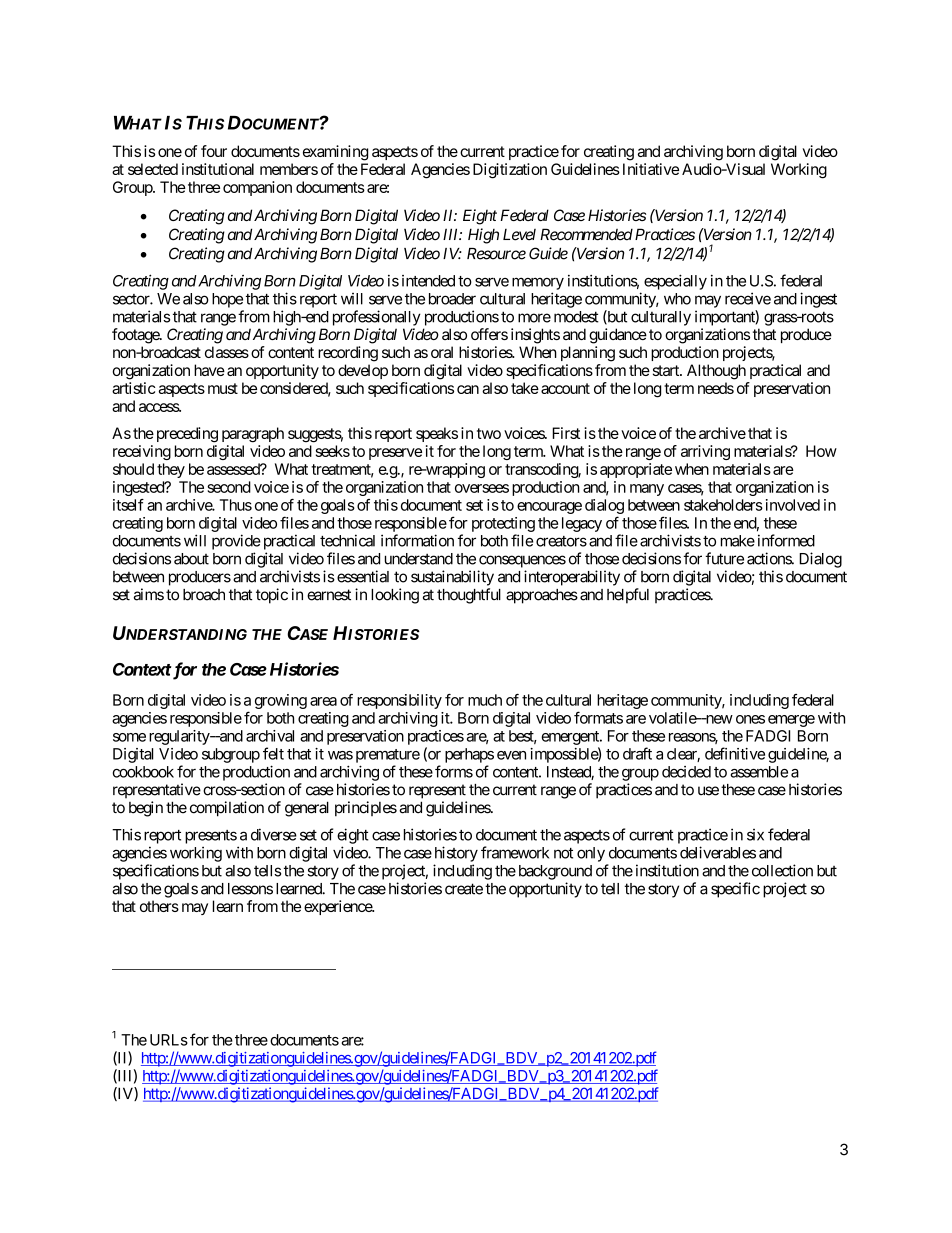 This image has width=952, height=1233. Describe the element at coordinates (270, 736) in the image. I see `archival` at that location.
